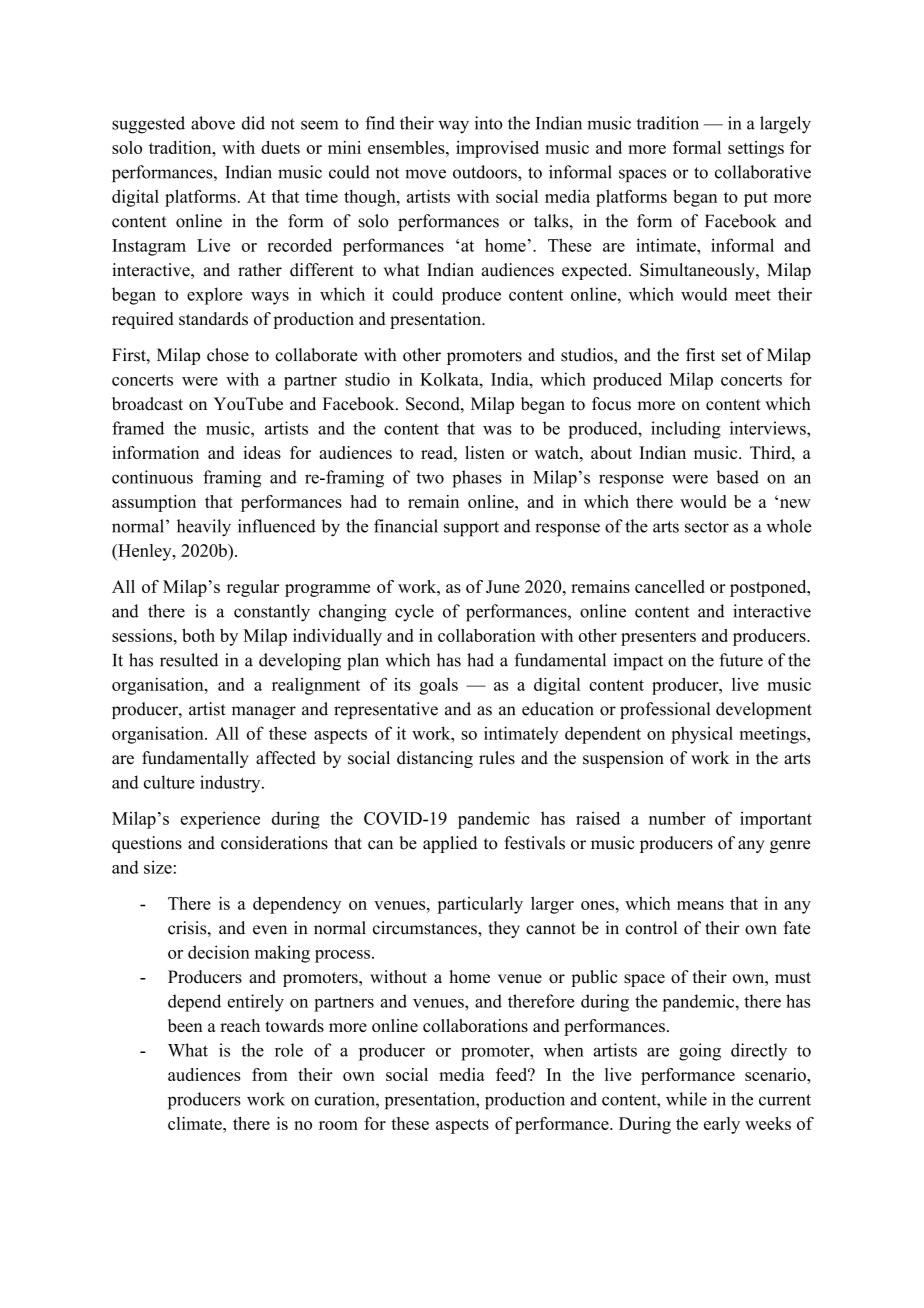 This document has width=924, height=1308. What do you see at coordinates (262, 452) in the document?
I see `ideas` at bounding box center [262, 452].
